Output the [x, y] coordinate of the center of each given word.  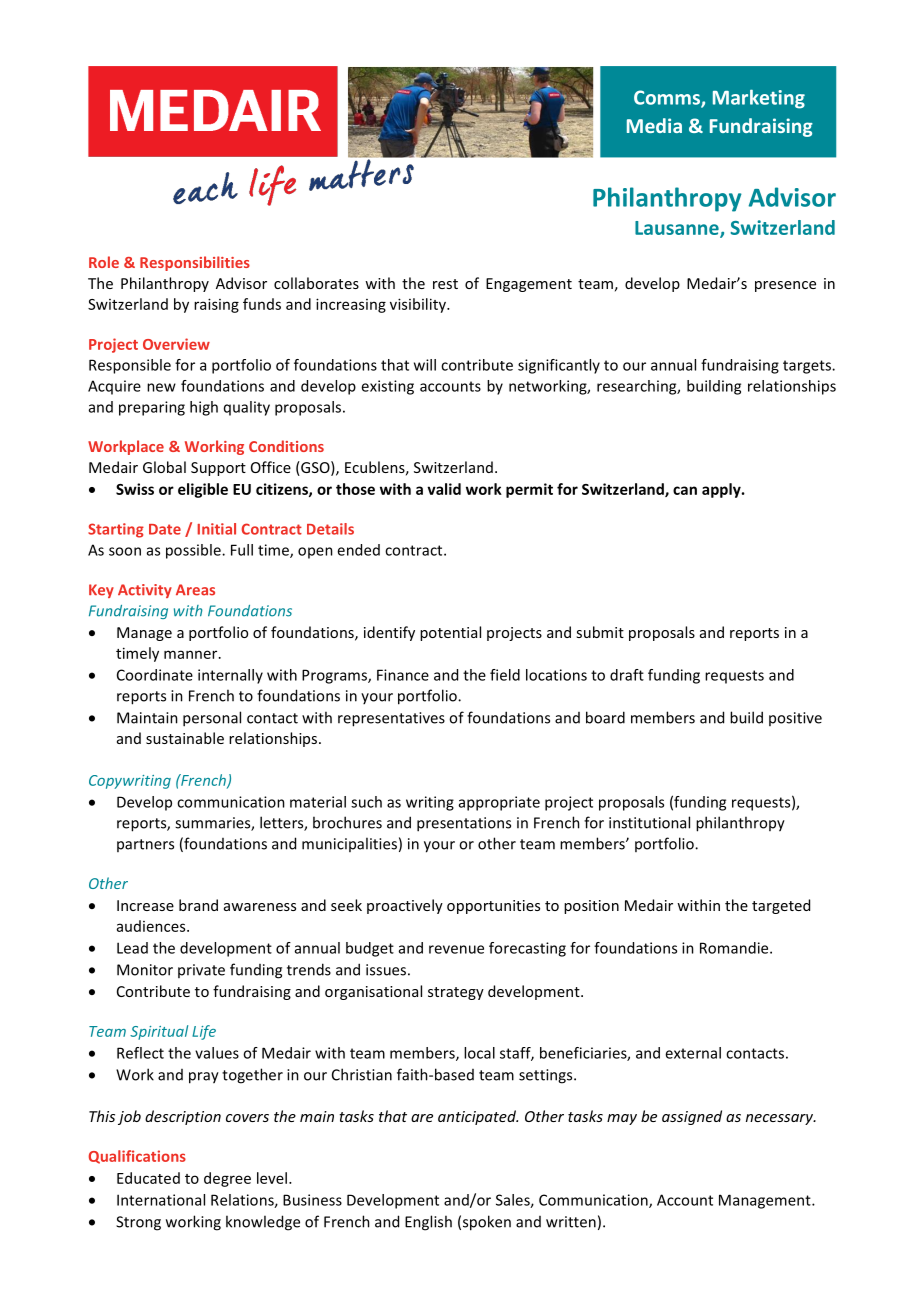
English [428, 1223]
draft [627, 675]
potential [450, 633]
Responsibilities [195, 263]
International [161, 1200]
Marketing [759, 99]
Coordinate [155, 675]
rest [445, 284]
